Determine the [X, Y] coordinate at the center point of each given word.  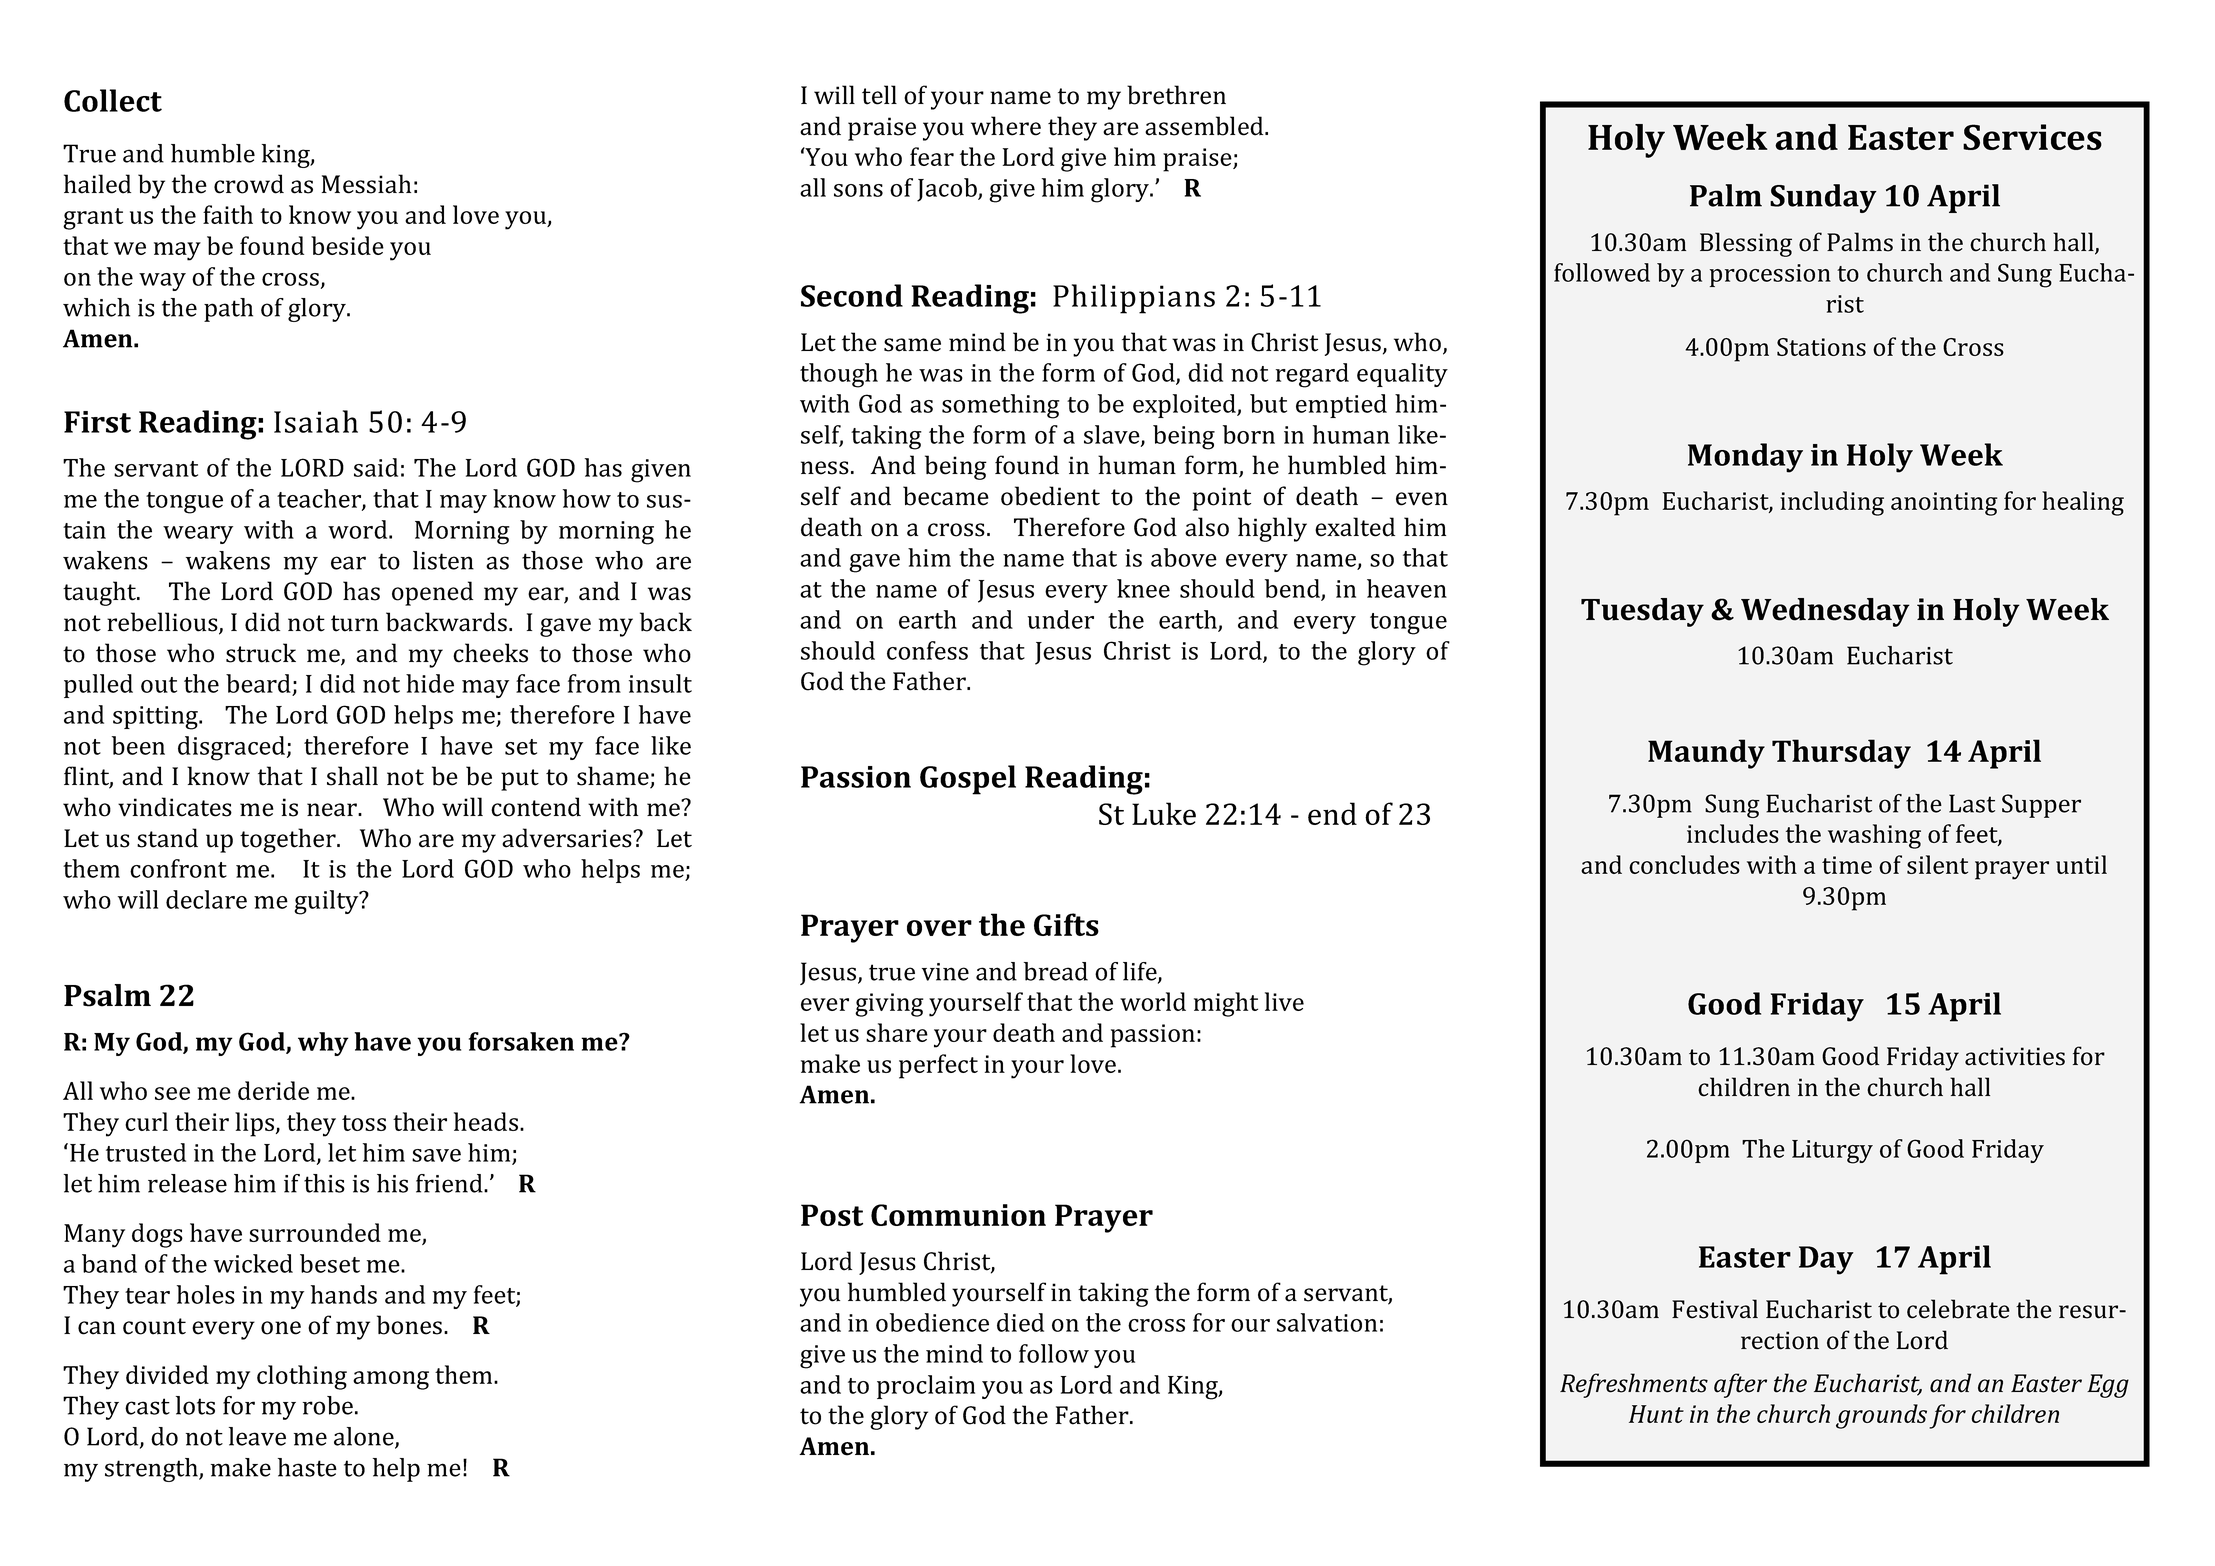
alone [365, 1437]
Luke [1164, 813]
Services [2032, 137]
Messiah [366, 184]
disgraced [231, 748]
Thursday [1841, 754]
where [1006, 126]
